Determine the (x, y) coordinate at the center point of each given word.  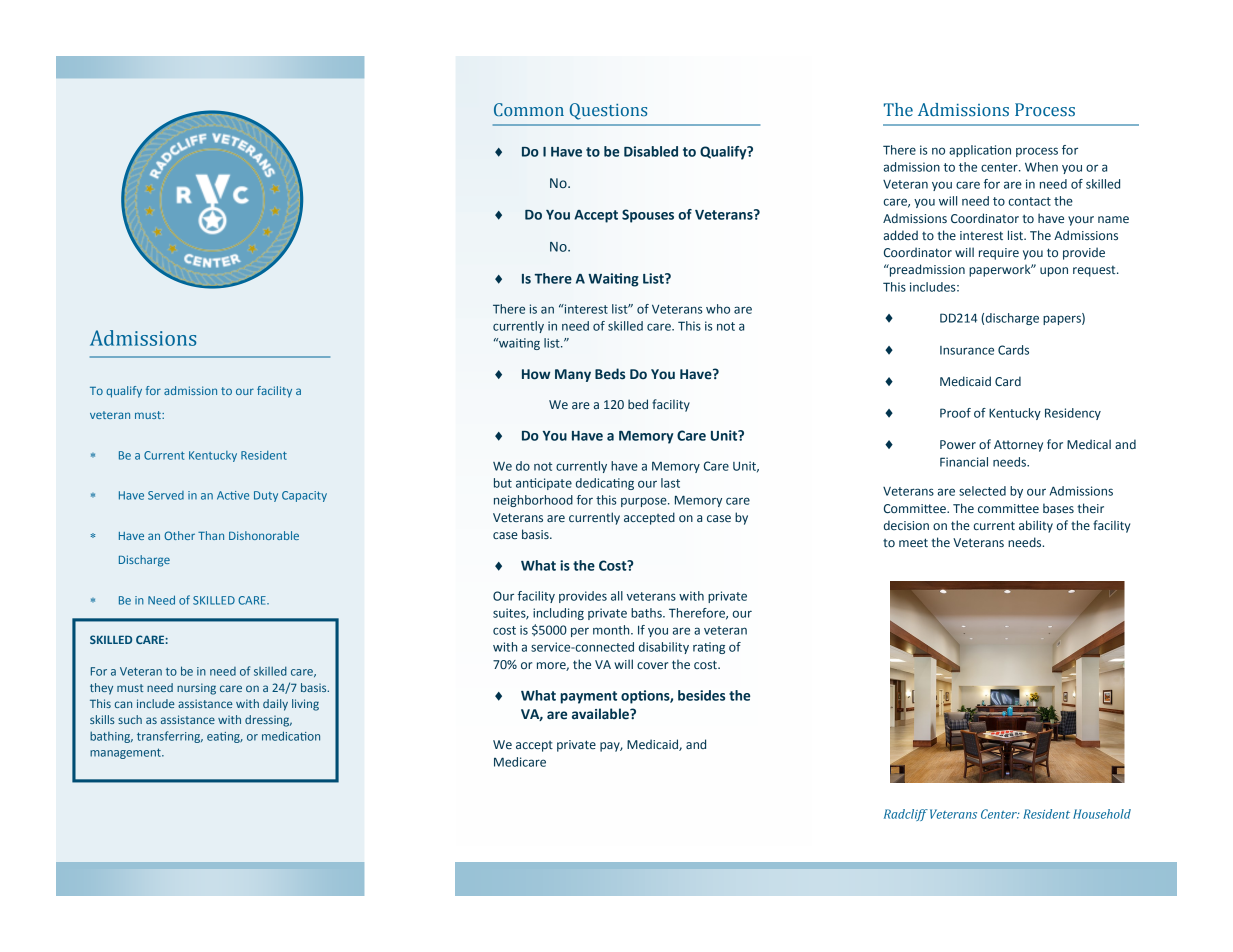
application (980, 151)
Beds (610, 374)
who (718, 309)
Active (233, 495)
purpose (645, 502)
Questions (608, 111)
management (126, 753)
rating (709, 648)
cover (652, 665)
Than (211, 535)
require (999, 254)
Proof (955, 413)
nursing (196, 689)
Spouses (648, 216)
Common (529, 110)
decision (906, 525)
